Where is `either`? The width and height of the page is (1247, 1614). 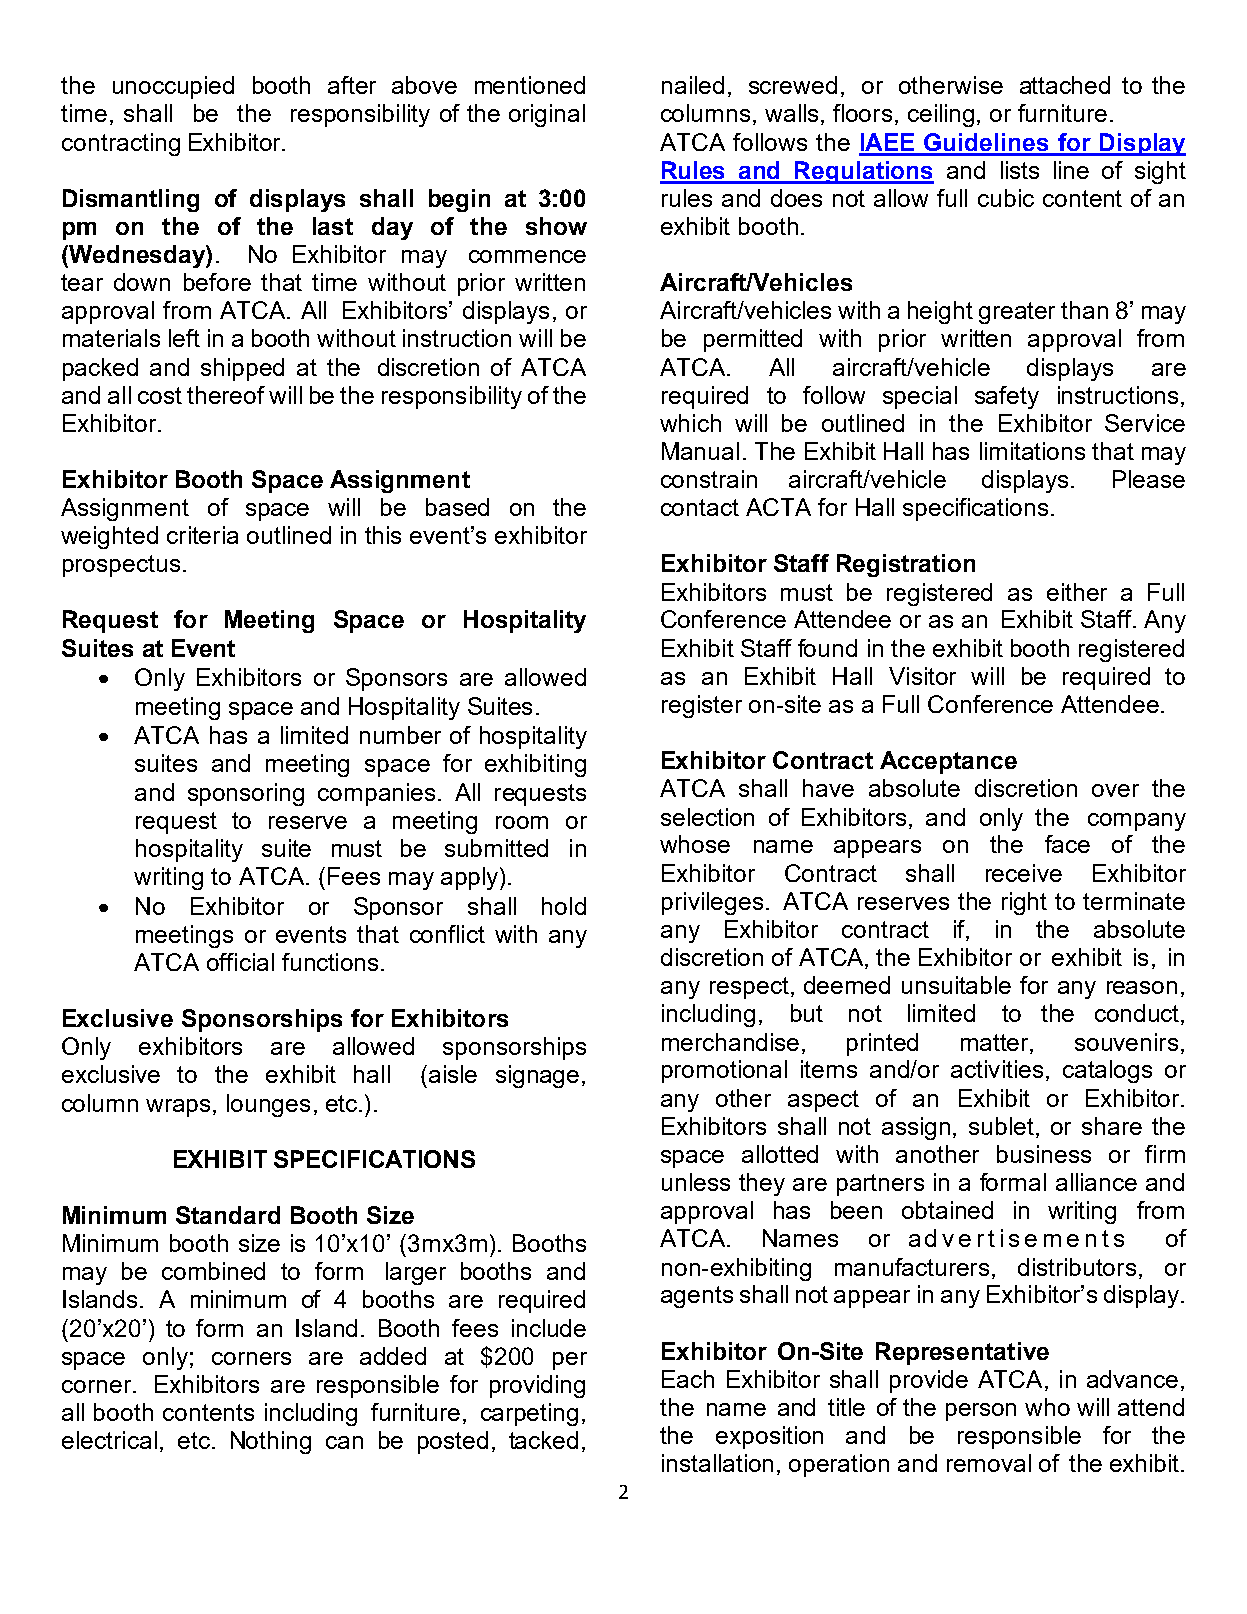 either is located at coordinates (1077, 592).
